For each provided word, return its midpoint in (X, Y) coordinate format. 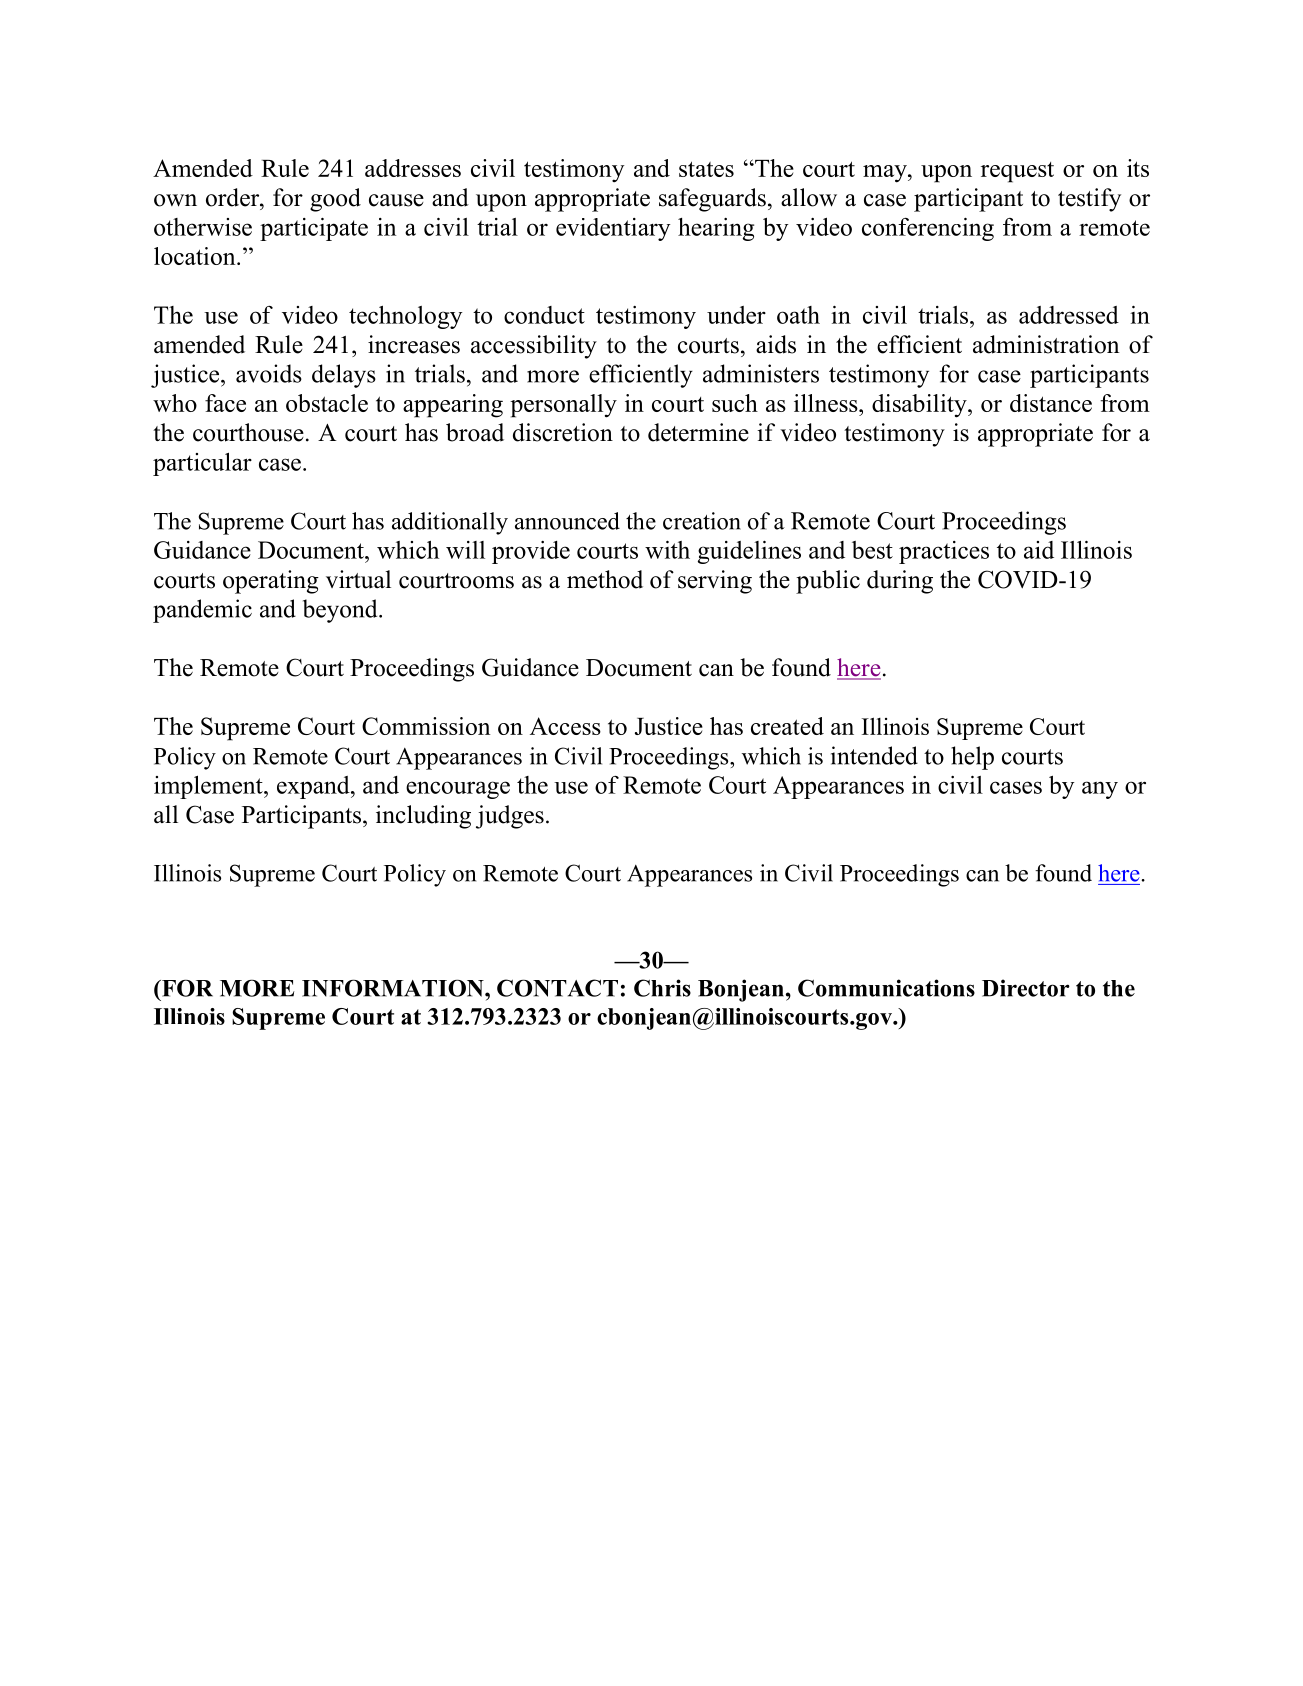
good (335, 200)
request (1017, 172)
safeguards (712, 200)
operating (271, 582)
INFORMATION (394, 988)
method (605, 579)
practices (944, 552)
